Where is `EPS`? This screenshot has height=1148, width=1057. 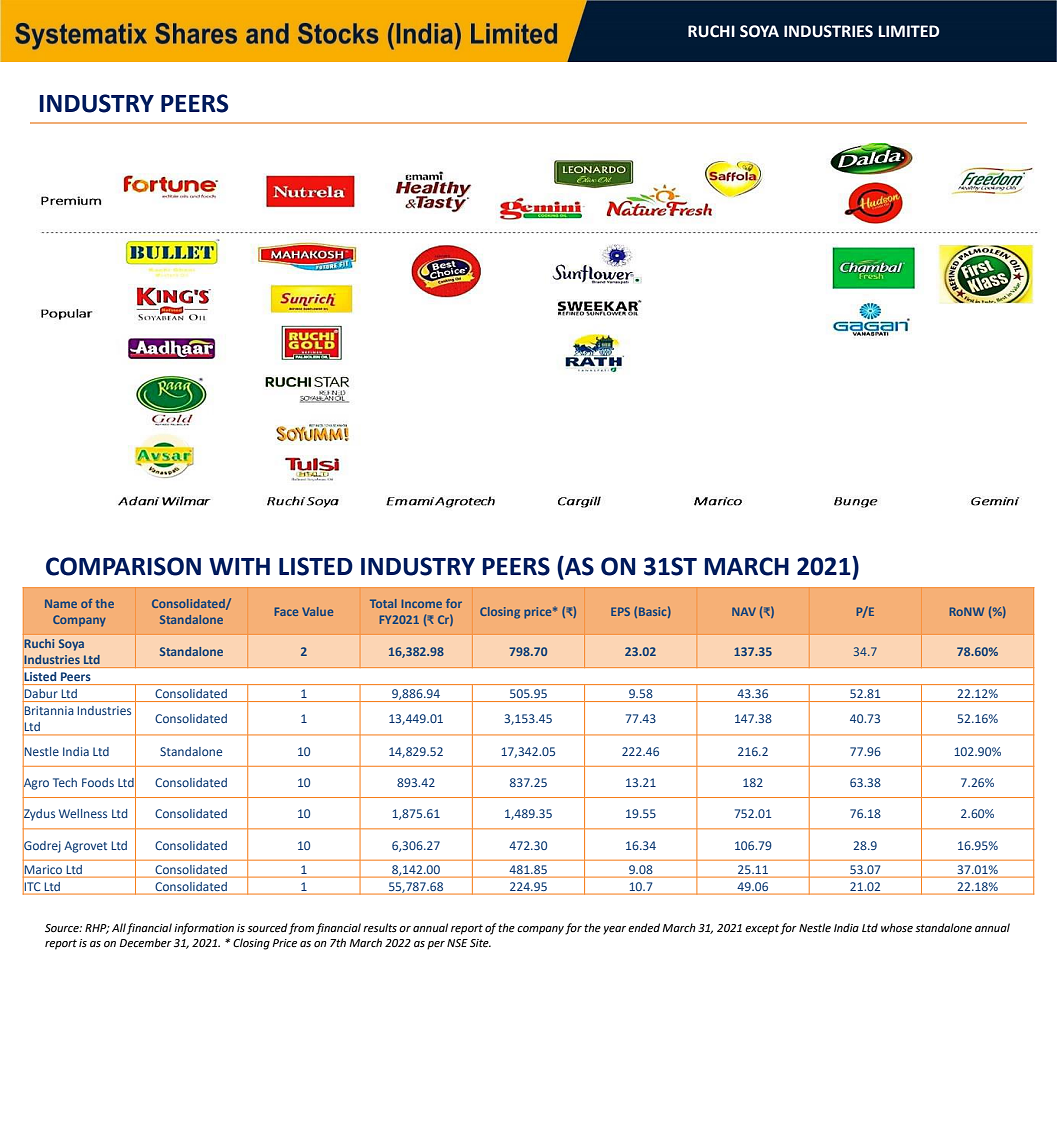
EPS is located at coordinates (620, 611).
